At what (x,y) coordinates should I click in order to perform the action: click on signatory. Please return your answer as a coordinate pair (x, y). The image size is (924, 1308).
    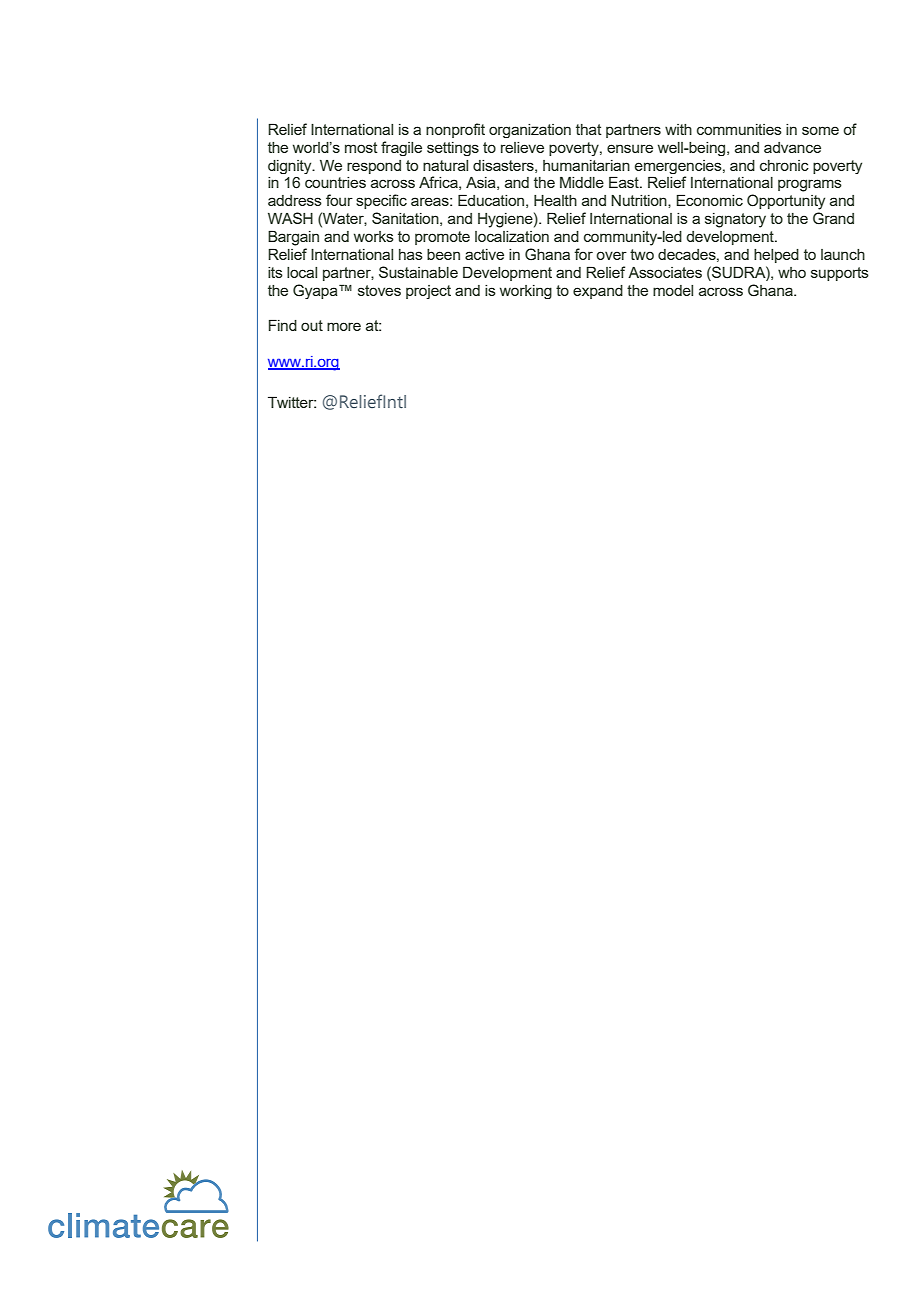
    Looking at the image, I should click on (735, 220).
